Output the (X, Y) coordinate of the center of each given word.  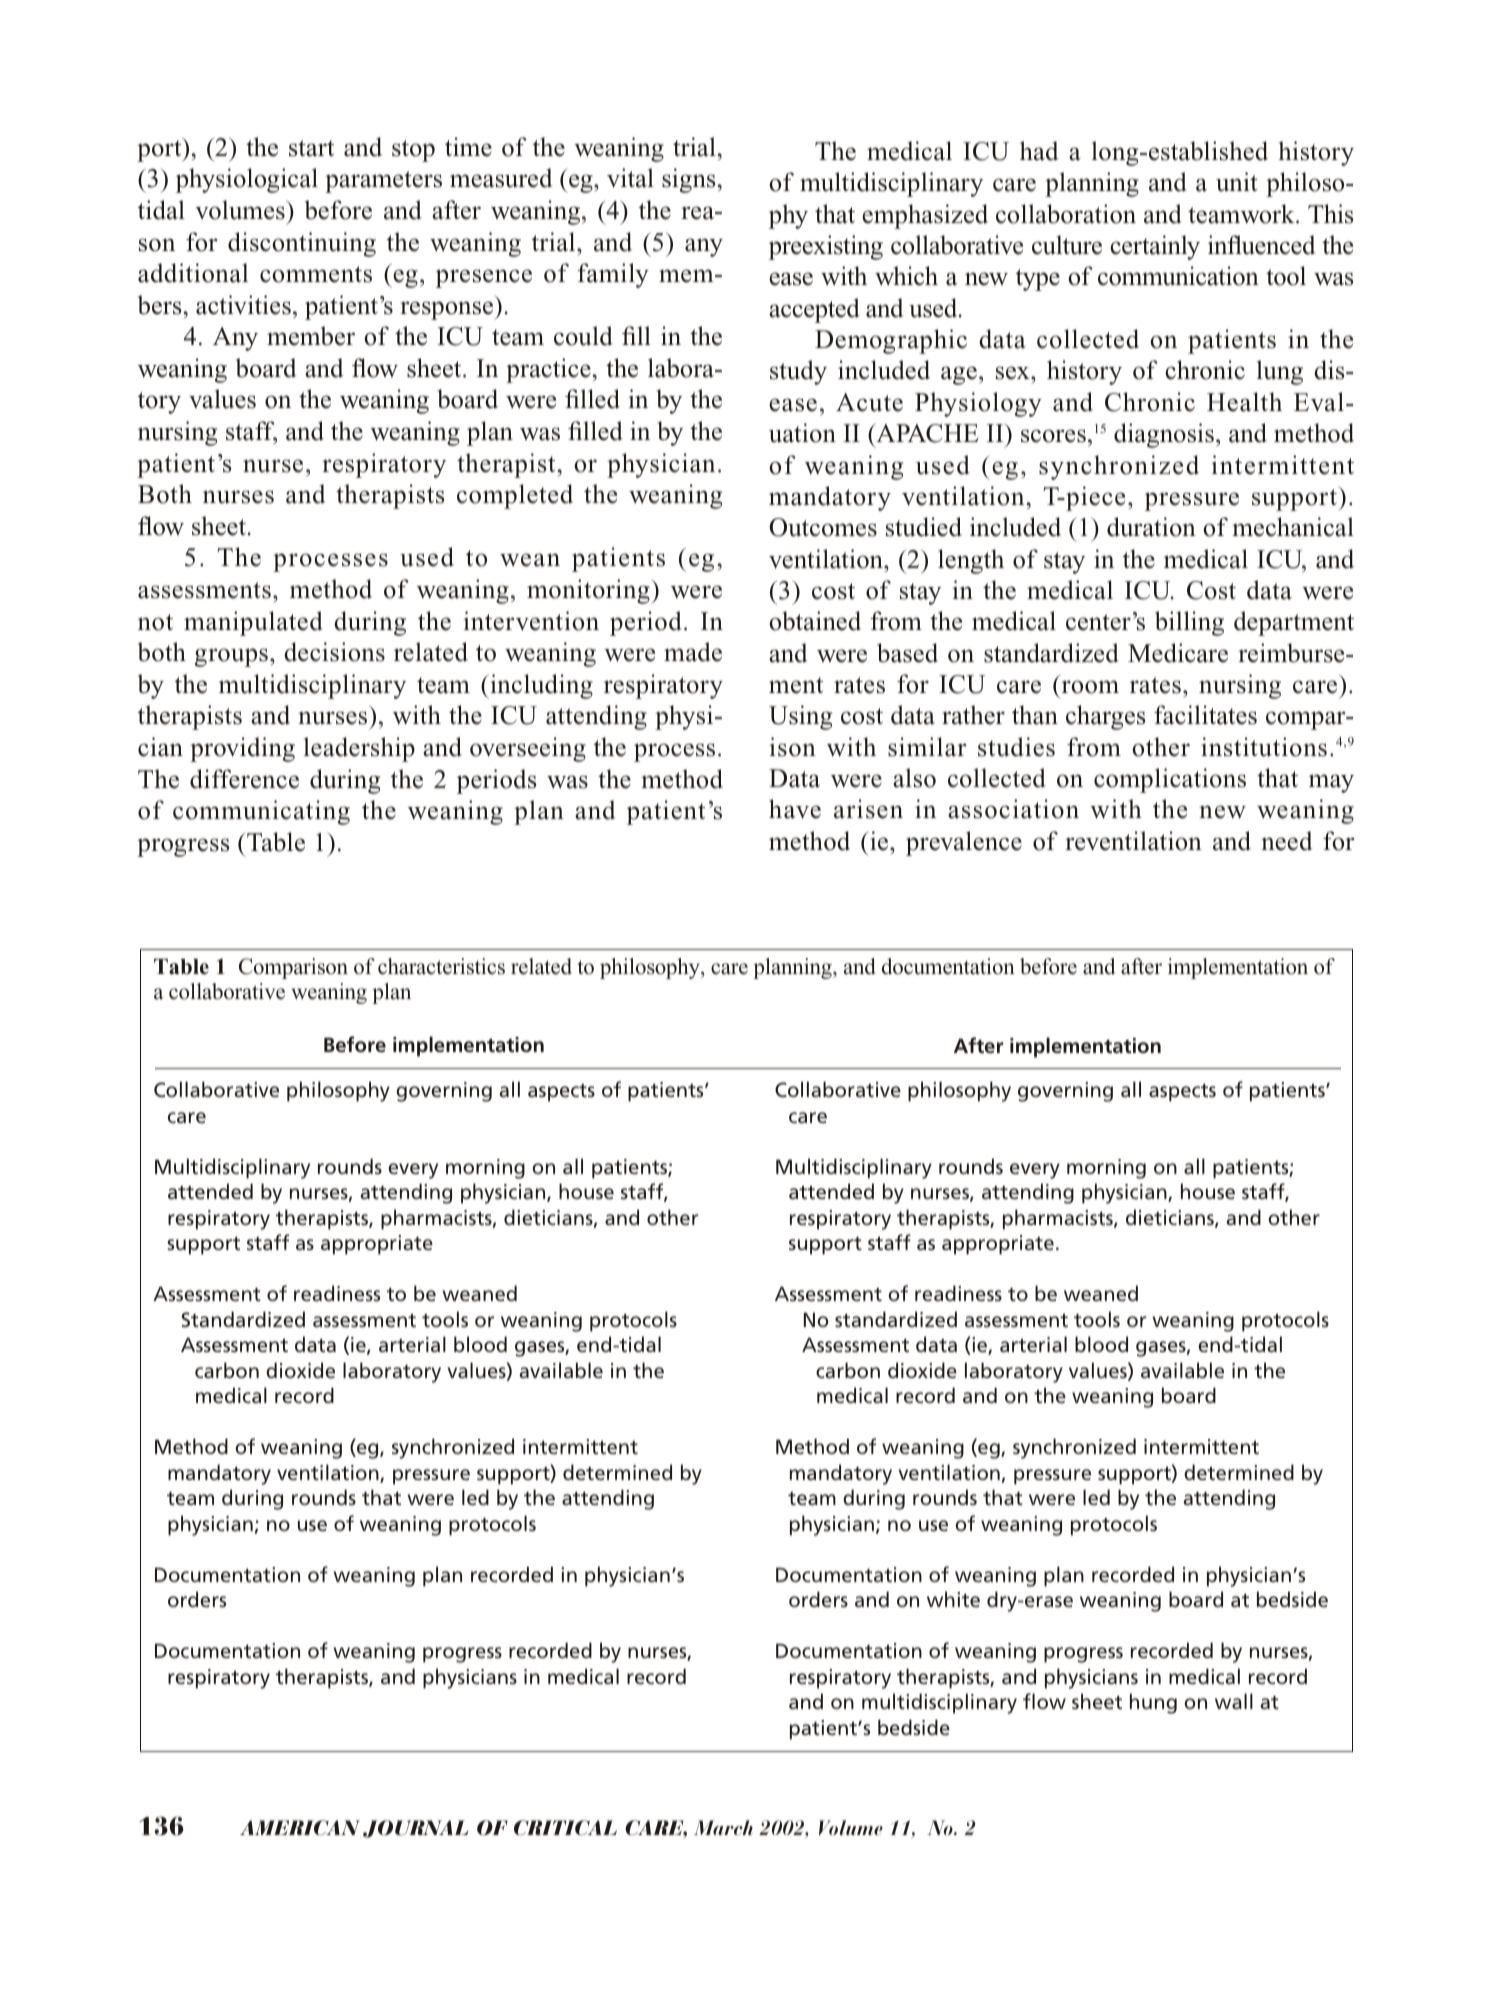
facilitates (1205, 715)
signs (688, 180)
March (723, 1827)
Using (800, 717)
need (1287, 841)
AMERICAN (300, 1828)
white (953, 1599)
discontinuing (302, 244)
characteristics (441, 966)
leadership (359, 749)
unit (1237, 182)
